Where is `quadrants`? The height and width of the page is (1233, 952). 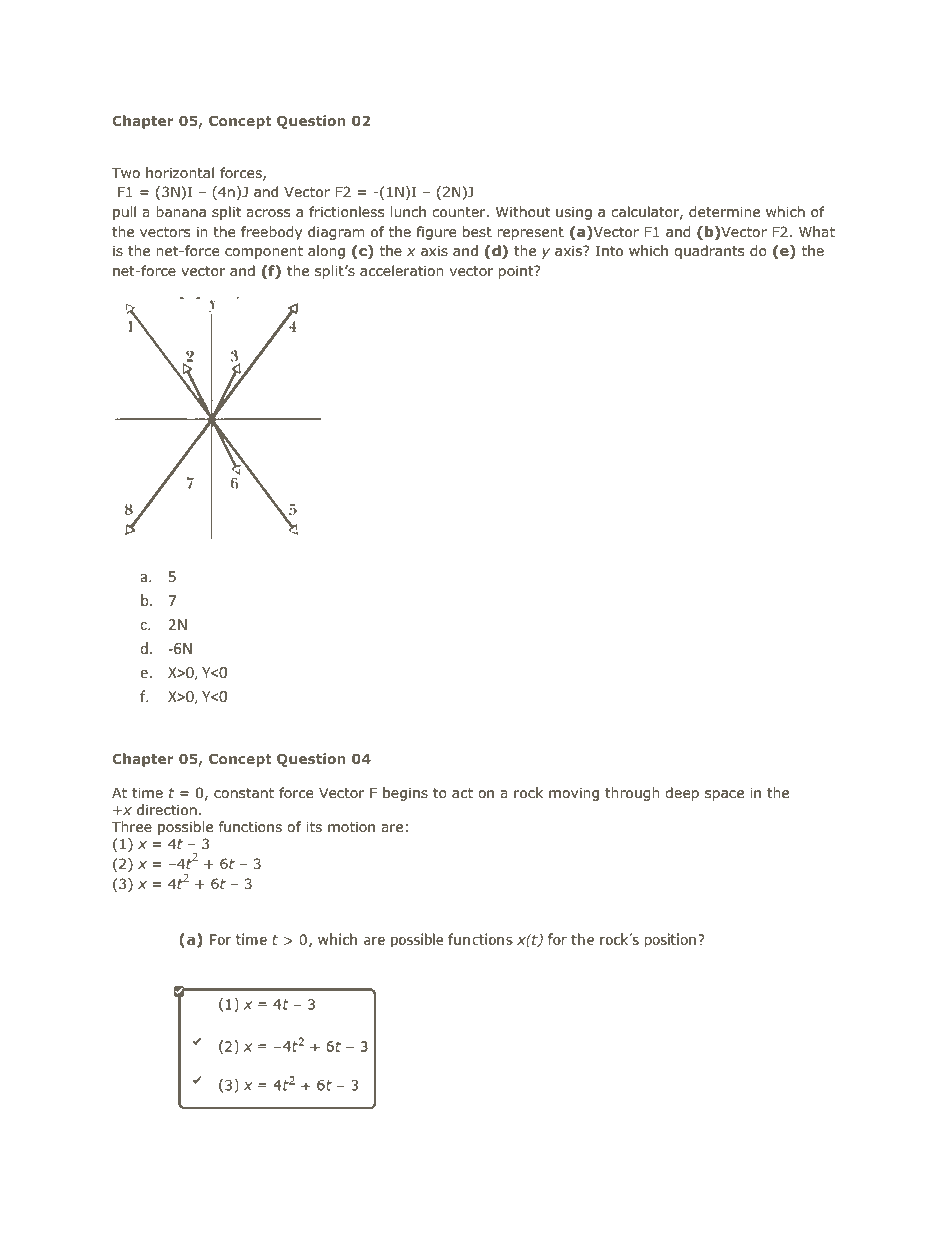 quadrants is located at coordinates (709, 252).
